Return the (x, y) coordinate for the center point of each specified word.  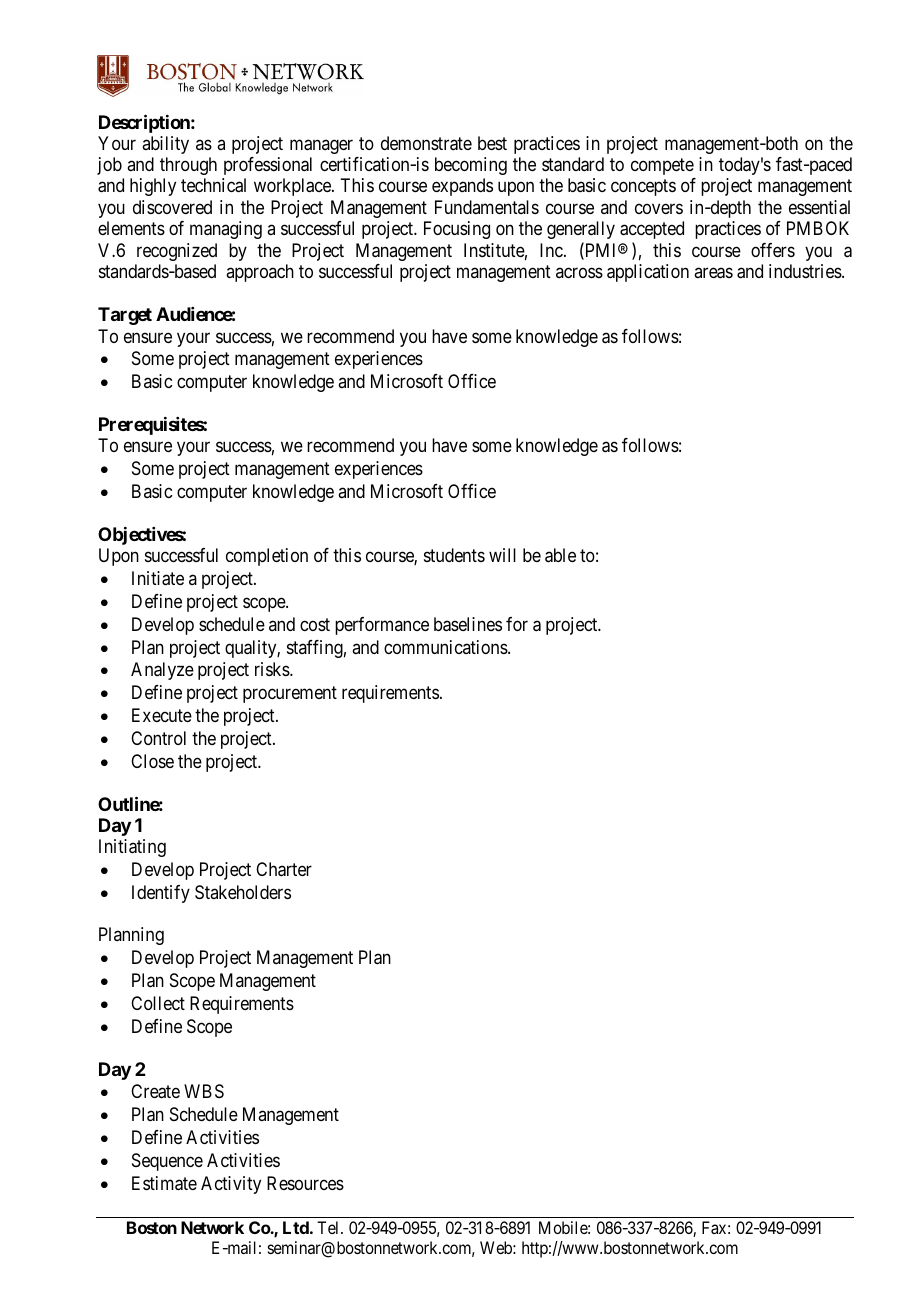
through (188, 166)
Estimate (164, 1183)
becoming (471, 166)
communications (446, 647)
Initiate (158, 578)
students (454, 555)
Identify (161, 894)
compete (662, 166)
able (560, 555)
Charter (284, 869)
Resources (305, 1183)
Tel (329, 1227)
